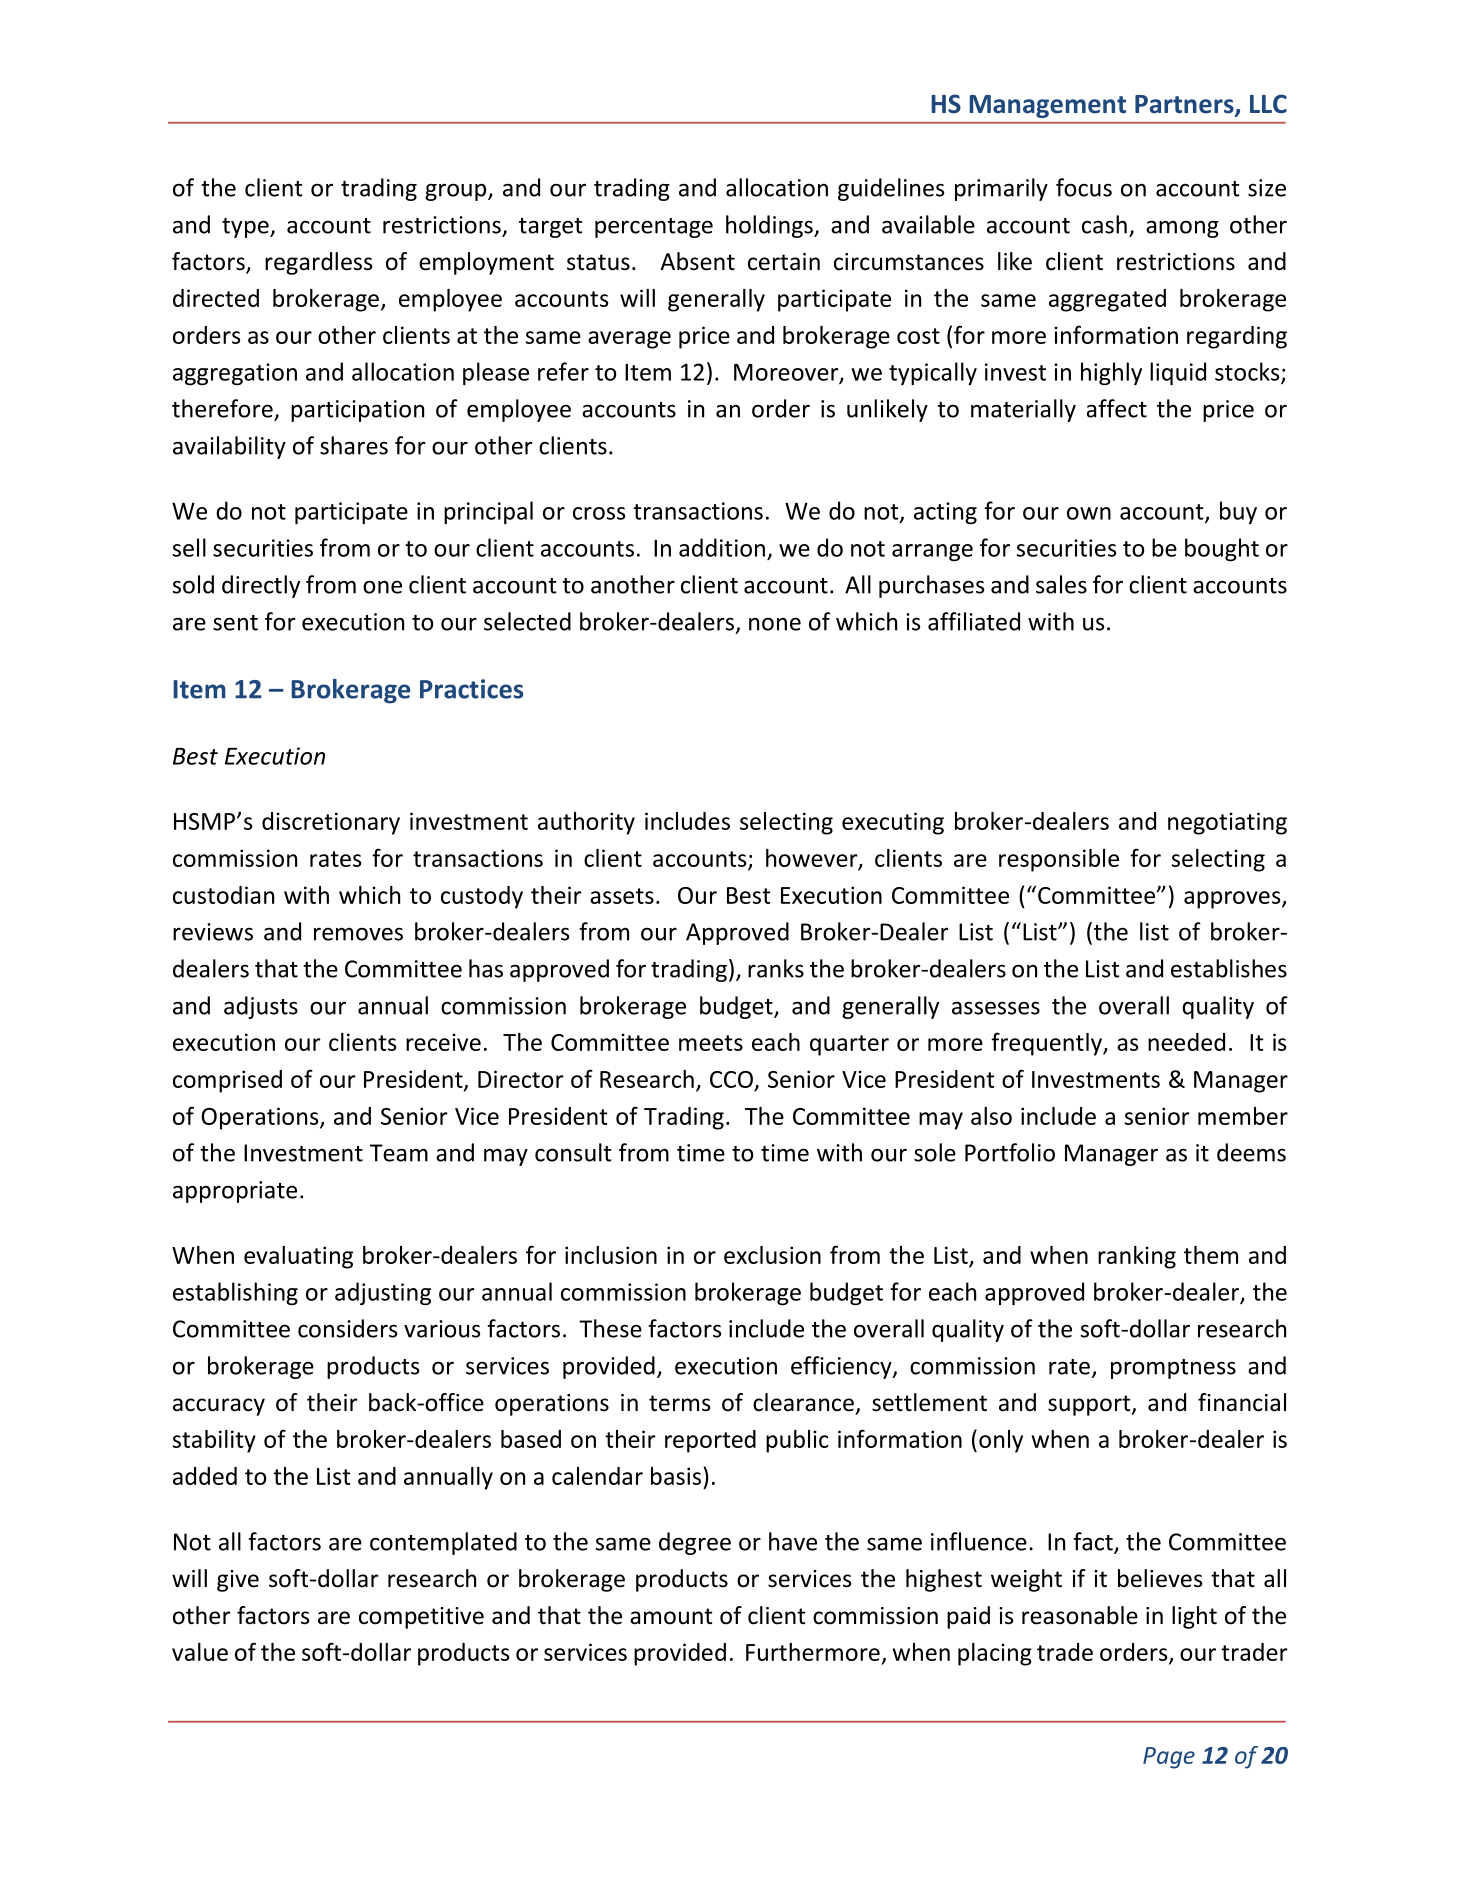  Describe the element at coordinates (770, 226) in the document. I see `holdings` at that location.
